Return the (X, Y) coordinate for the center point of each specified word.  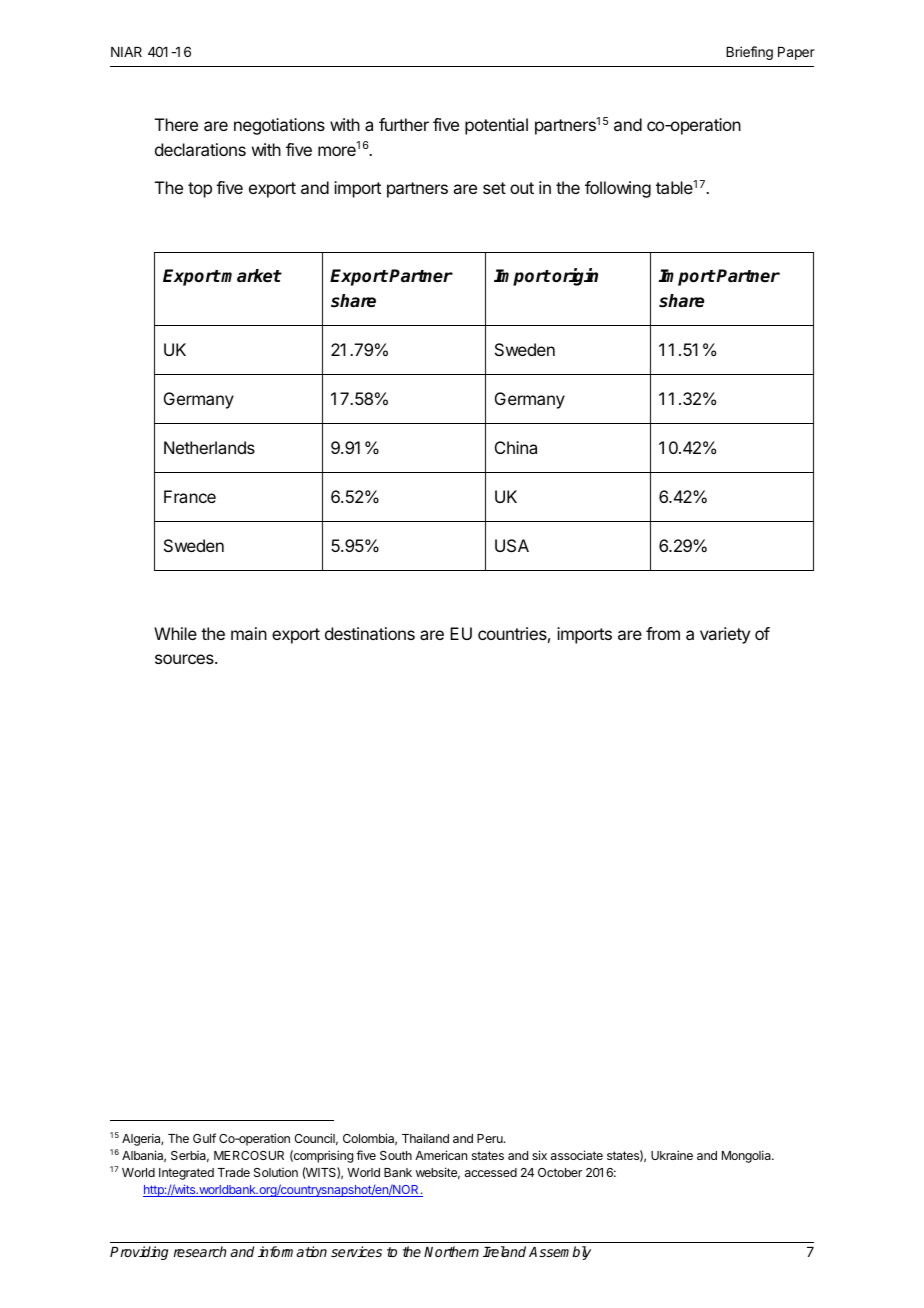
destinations (370, 633)
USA (512, 545)
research (200, 1251)
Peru (491, 1138)
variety (725, 635)
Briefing (749, 53)
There (176, 124)
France (190, 496)
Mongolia (747, 1156)
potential (496, 126)
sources (185, 659)
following (618, 189)
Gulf (204, 1138)
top (200, 190)
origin (575, 277)
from (663, 633)
